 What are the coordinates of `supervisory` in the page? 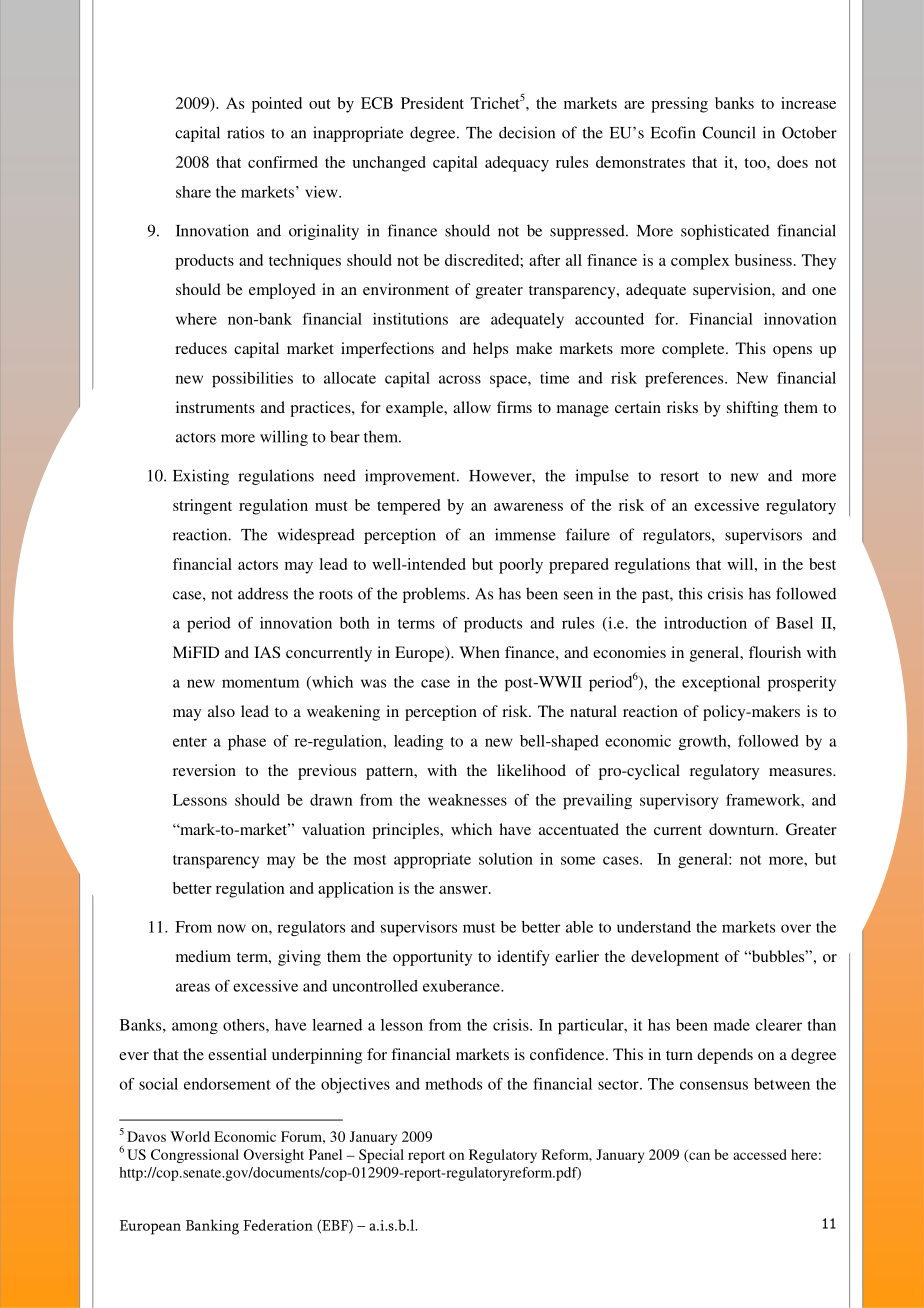 It's located at (679, 802).
